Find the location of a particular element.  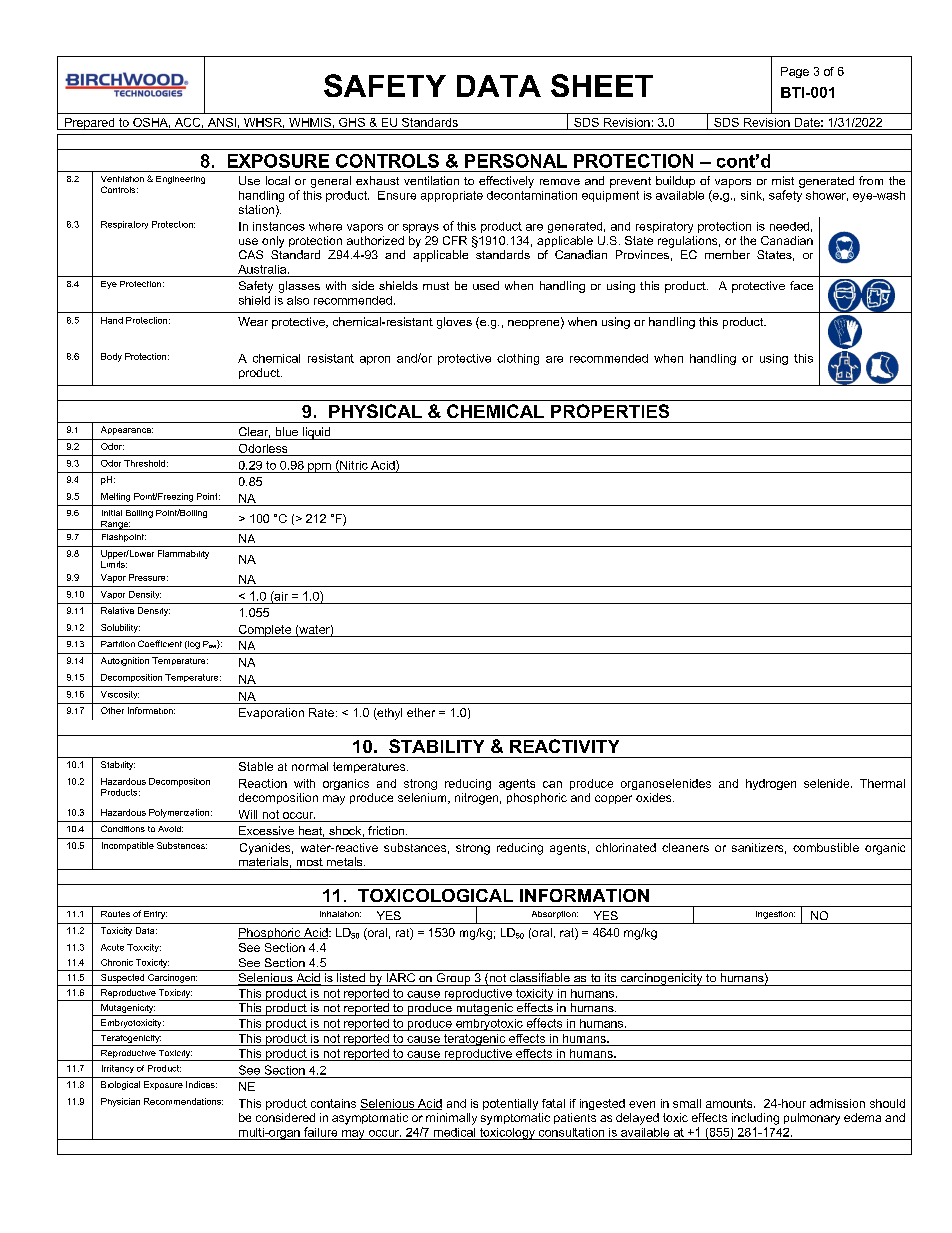

Page is located at coordinates (795, 72).
